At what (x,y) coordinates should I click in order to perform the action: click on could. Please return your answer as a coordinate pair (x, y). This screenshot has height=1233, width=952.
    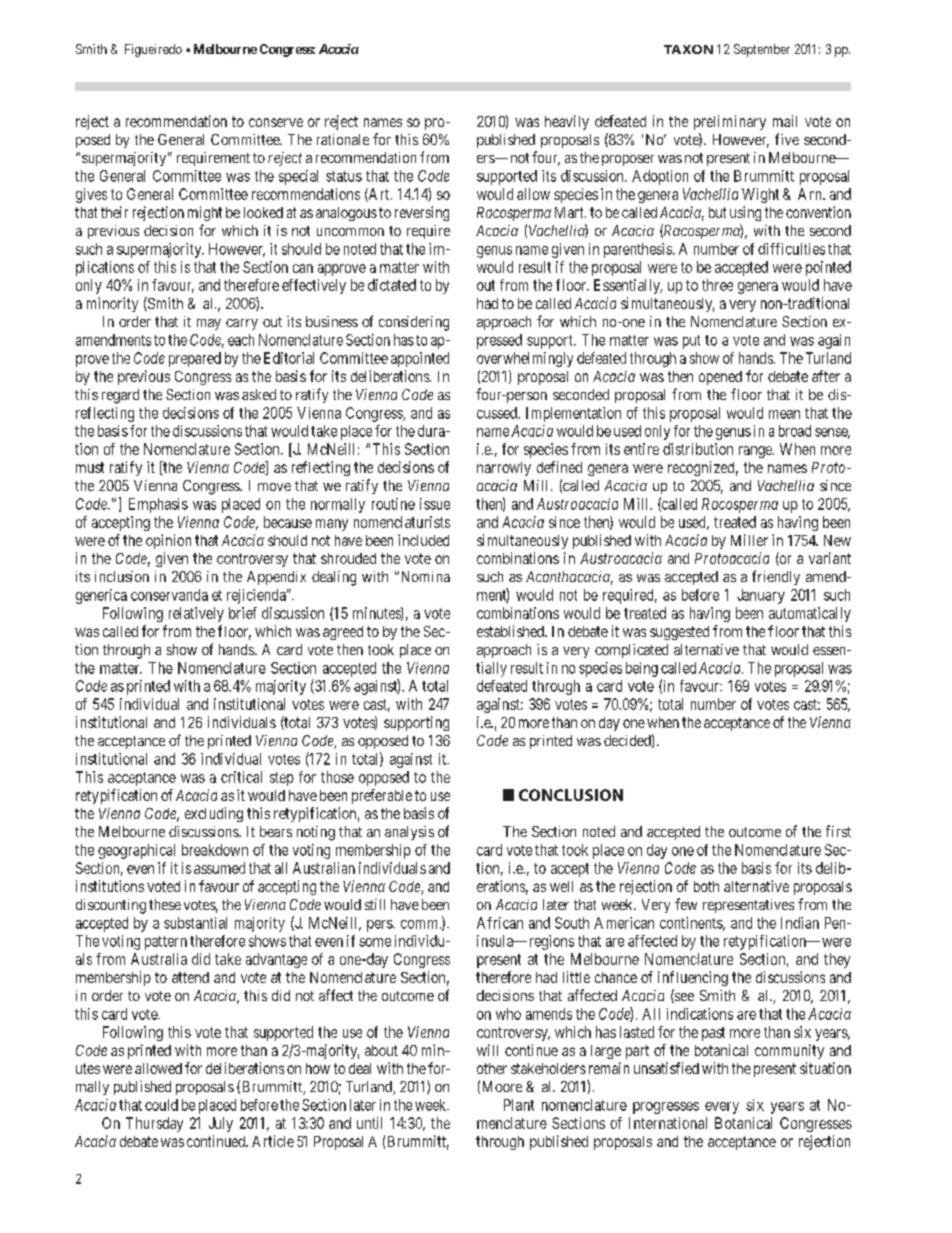
    Looking at the image, I should click on (161, 1105).
